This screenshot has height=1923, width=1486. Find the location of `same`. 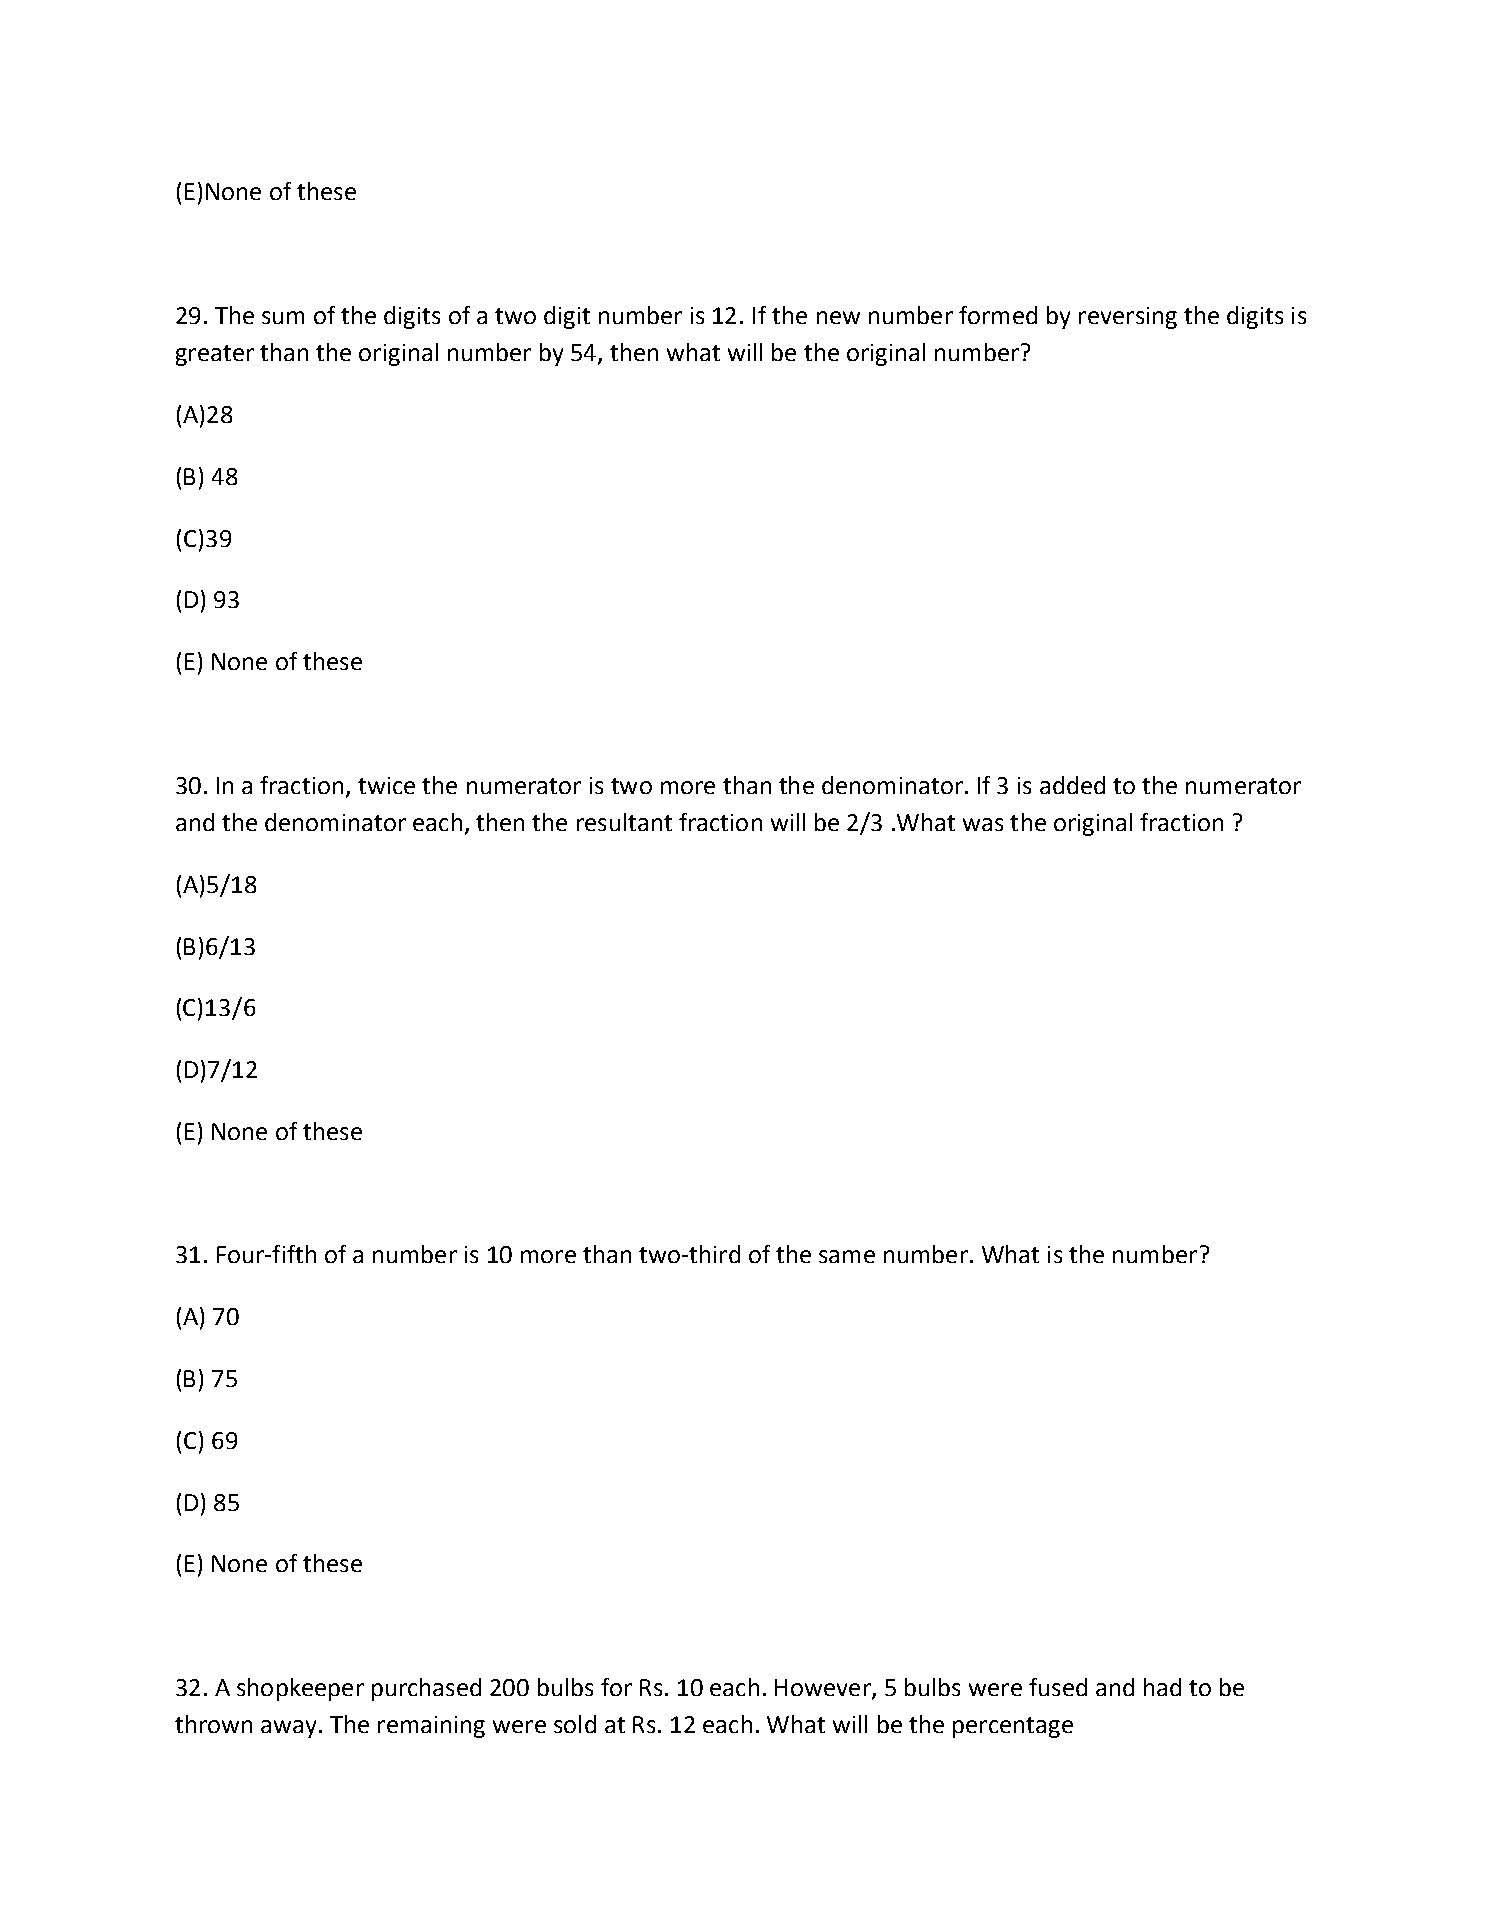

same is located at coordinates (847, 1256).
